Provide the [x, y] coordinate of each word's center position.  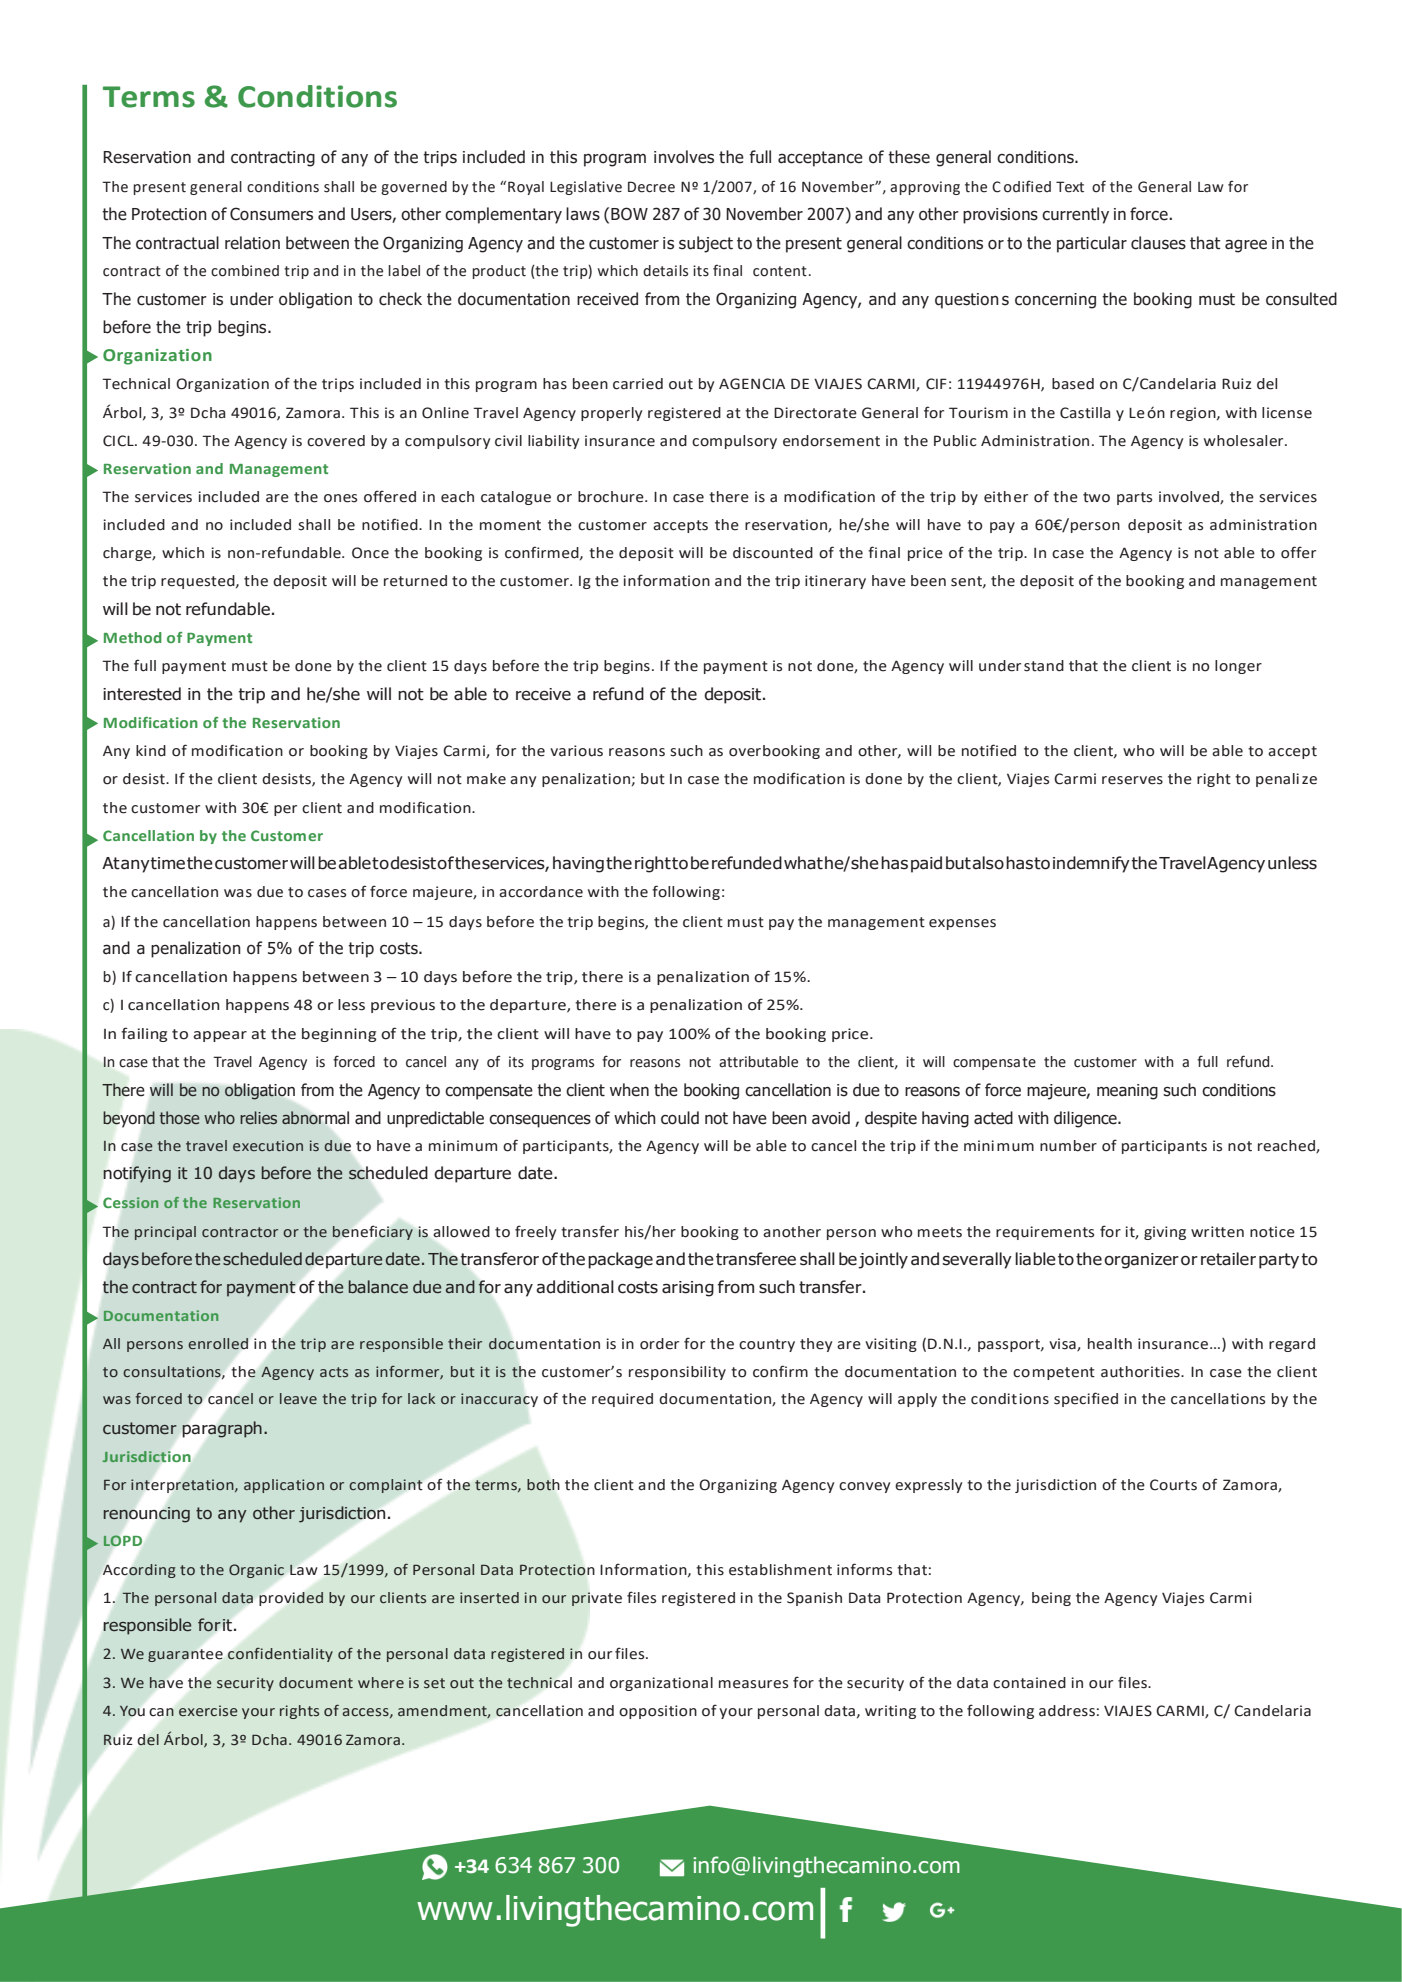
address [1067, 1711]
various [576, 751]
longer [1238, 667]
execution [268, 1145]
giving [1165, 1233]
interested [142, 694]
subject [706, 244]
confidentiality [280, 1655]
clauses [1158, 243]
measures [753, 1684]
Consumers [271, 214]
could [680, 1118]
